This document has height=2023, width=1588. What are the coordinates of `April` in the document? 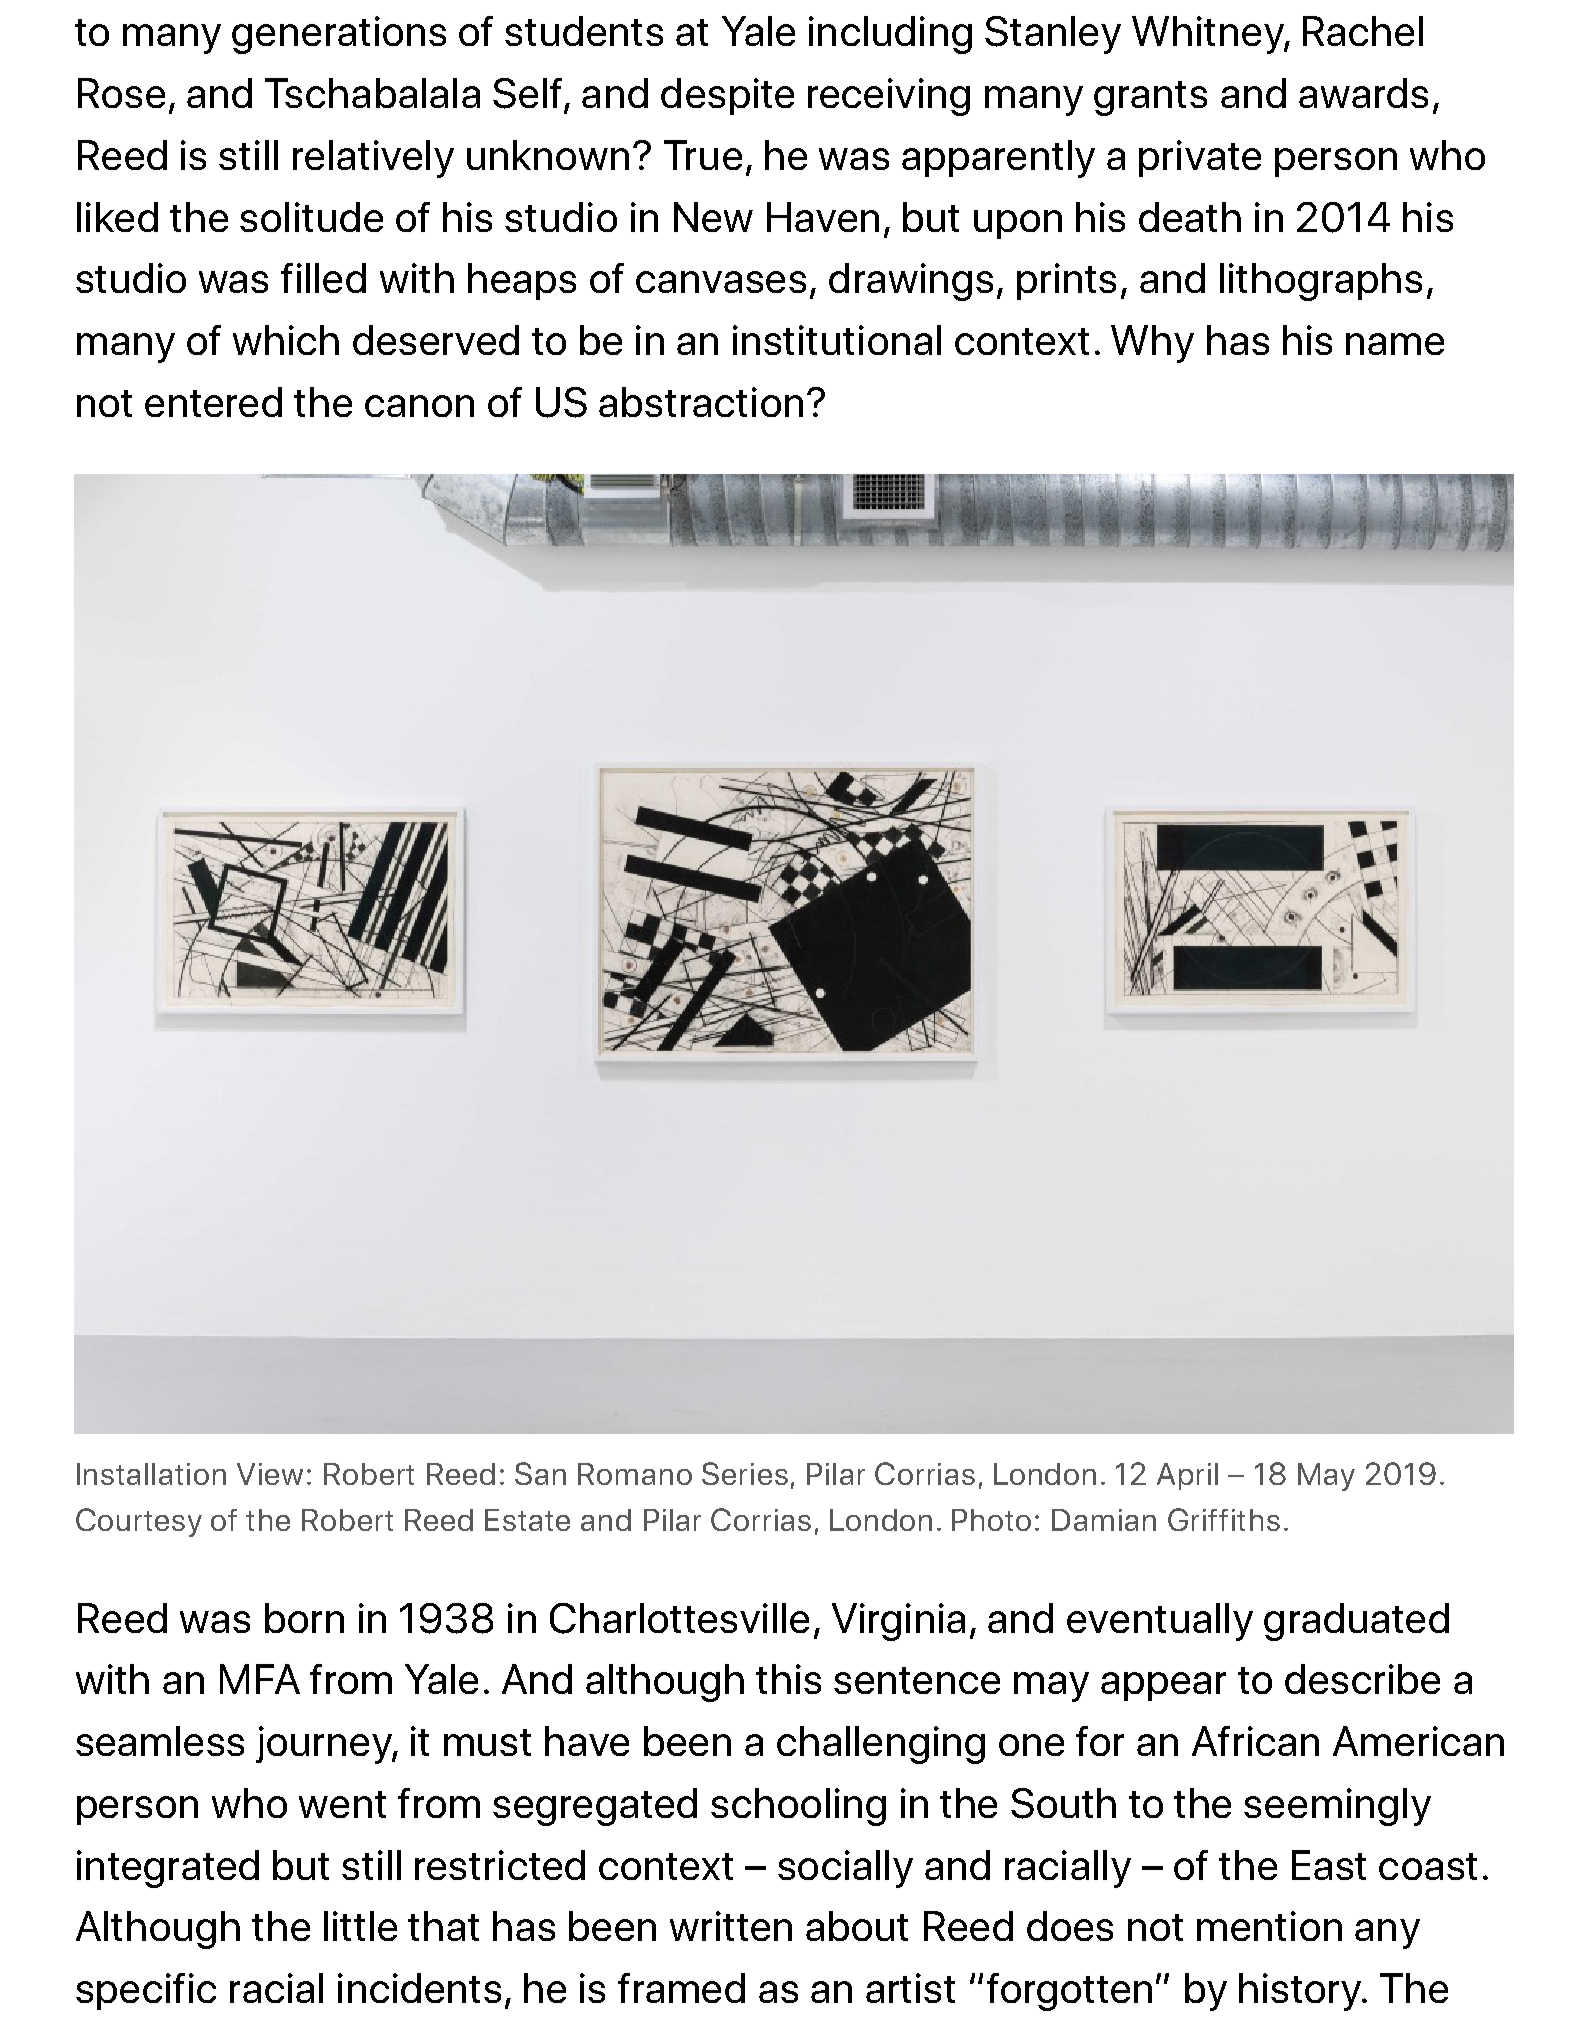 It's located at (1187, 1476).
